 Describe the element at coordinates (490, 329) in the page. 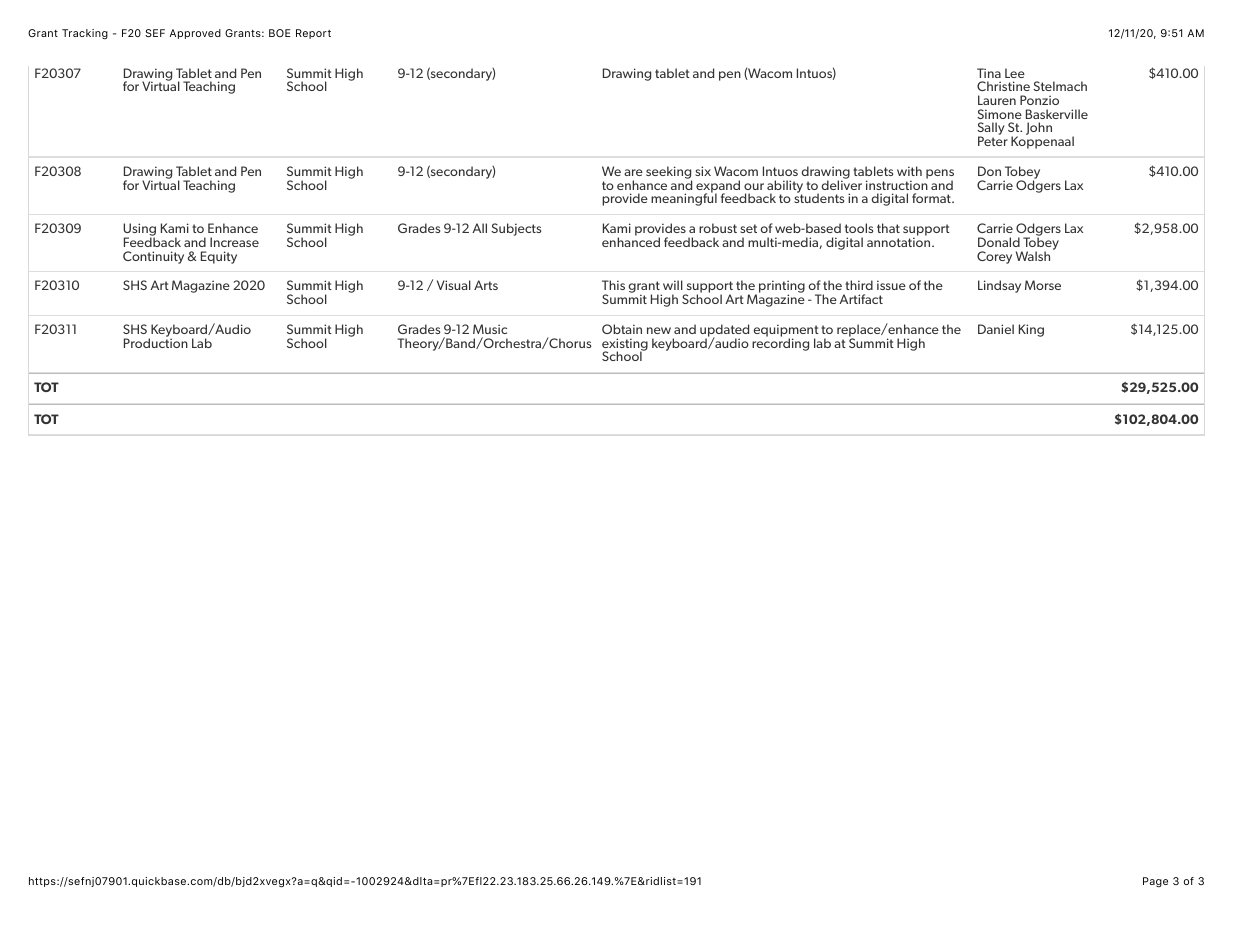

I see `Music` at that location.
